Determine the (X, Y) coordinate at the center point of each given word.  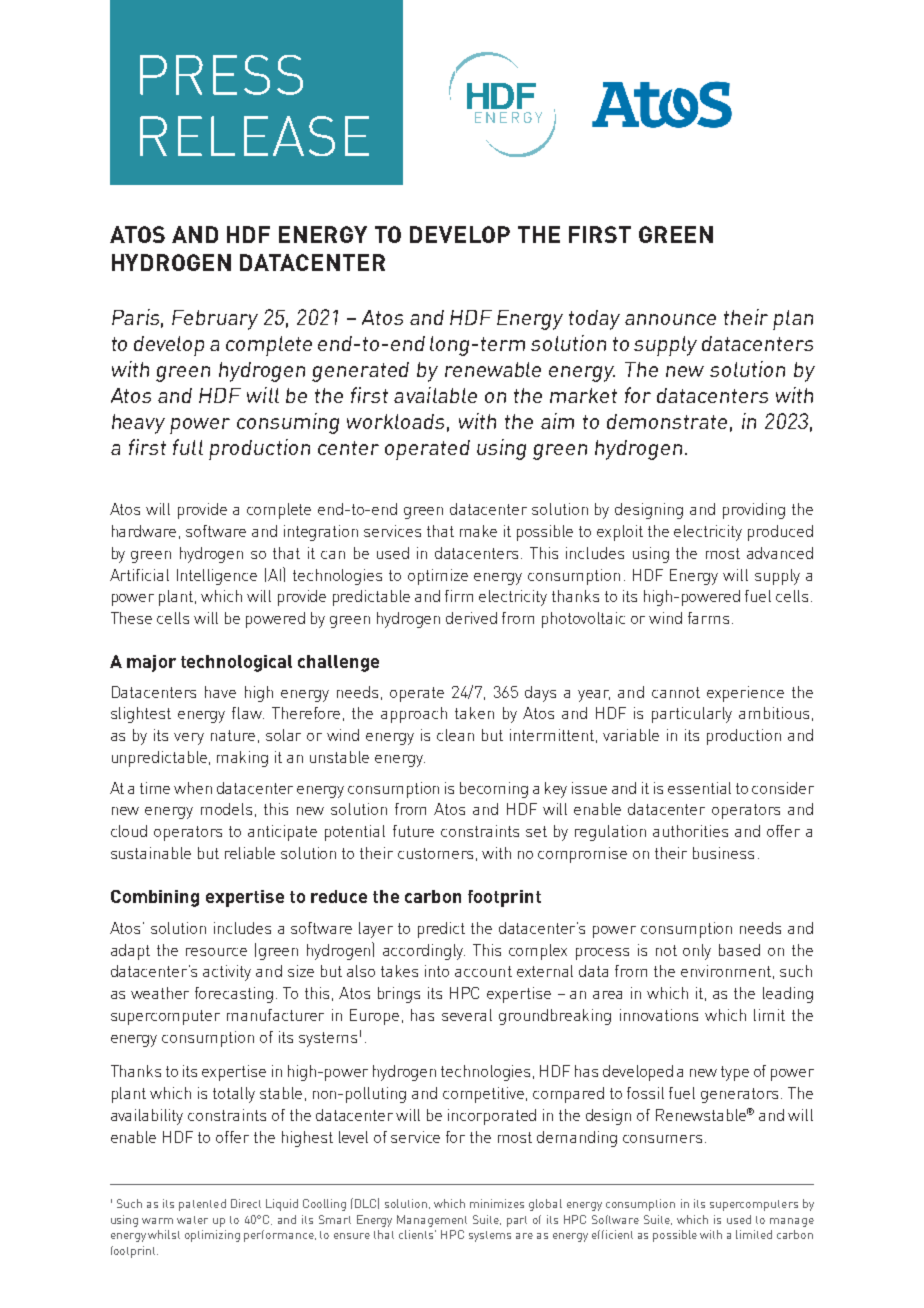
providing (754, 511)
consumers (662, 1139)
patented (202, 1205)
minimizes (497, 1203)
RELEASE (254, 136)
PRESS (221, 75)
